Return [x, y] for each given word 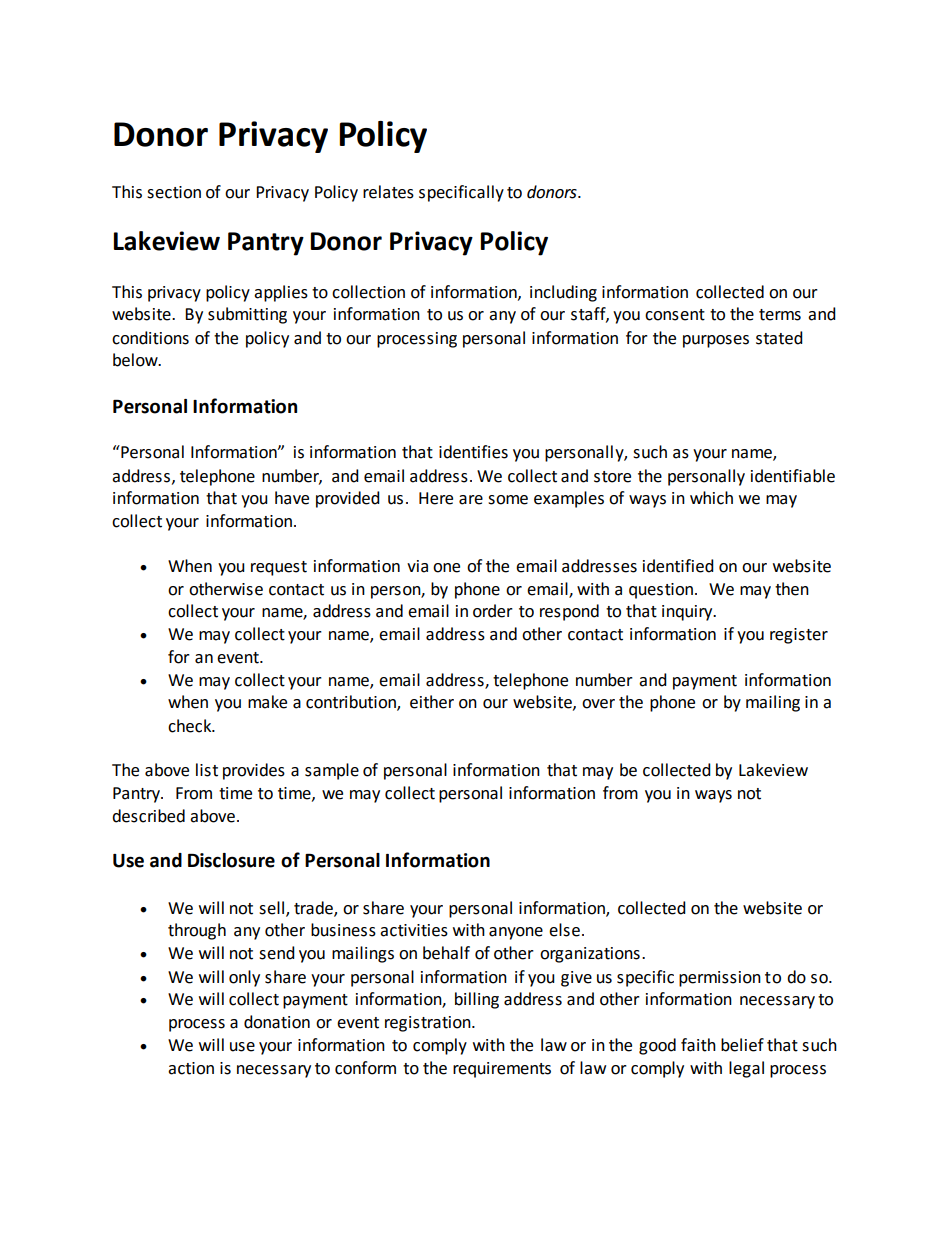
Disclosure [231, 860]
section [174, 192]
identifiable [793, 476]
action [191, 1068]
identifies [473, 452]
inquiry [688, 613]
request [279, 568]
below [136, 360]
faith [698, 1045]
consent [675, 315]
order [493, 611]
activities [414, 930]
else [564, 930]
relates [388, 192]
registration [429, 1024]
